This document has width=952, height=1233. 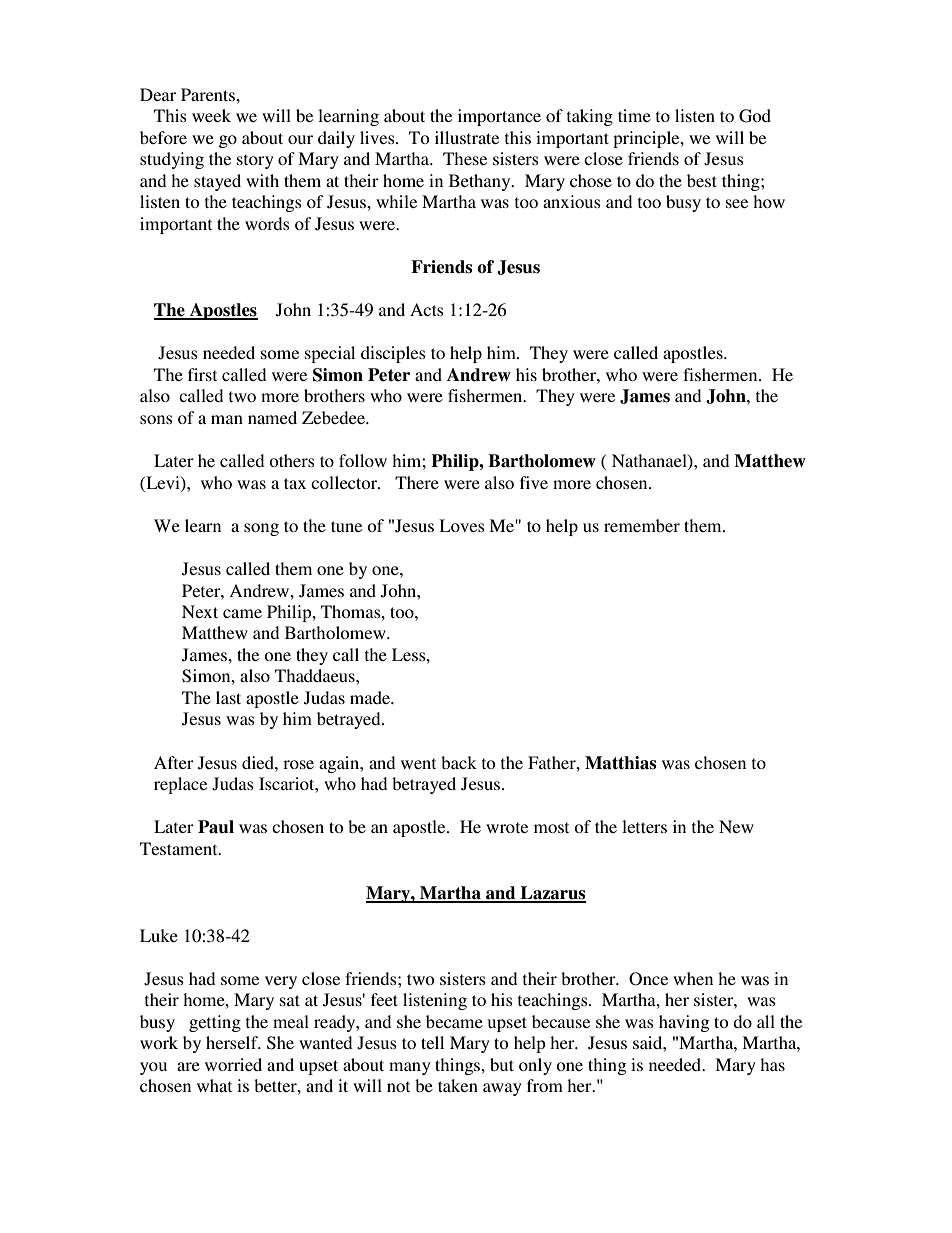 I want to click on back, so click(x=459, y=762).
